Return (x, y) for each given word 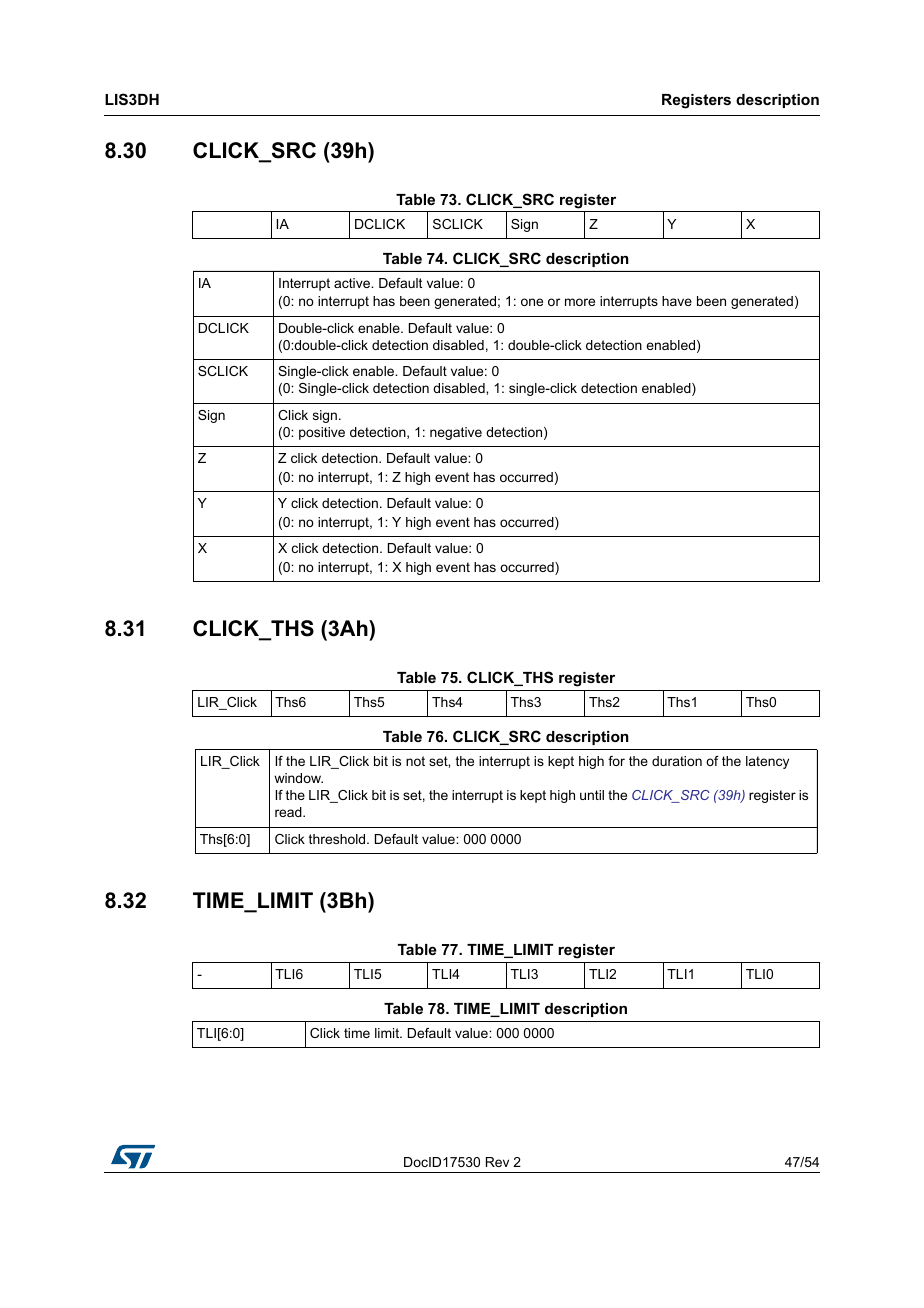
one (532, 302)
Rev (497, 1162)
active (353, 283)
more (580, 302)
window (298, 778)
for (616, 761)
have (677, 301)
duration (677, 761)
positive (322, 433)
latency (767, 762)
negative (456, 433)
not (415, 761)
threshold (338, 839)
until (592, 795)
